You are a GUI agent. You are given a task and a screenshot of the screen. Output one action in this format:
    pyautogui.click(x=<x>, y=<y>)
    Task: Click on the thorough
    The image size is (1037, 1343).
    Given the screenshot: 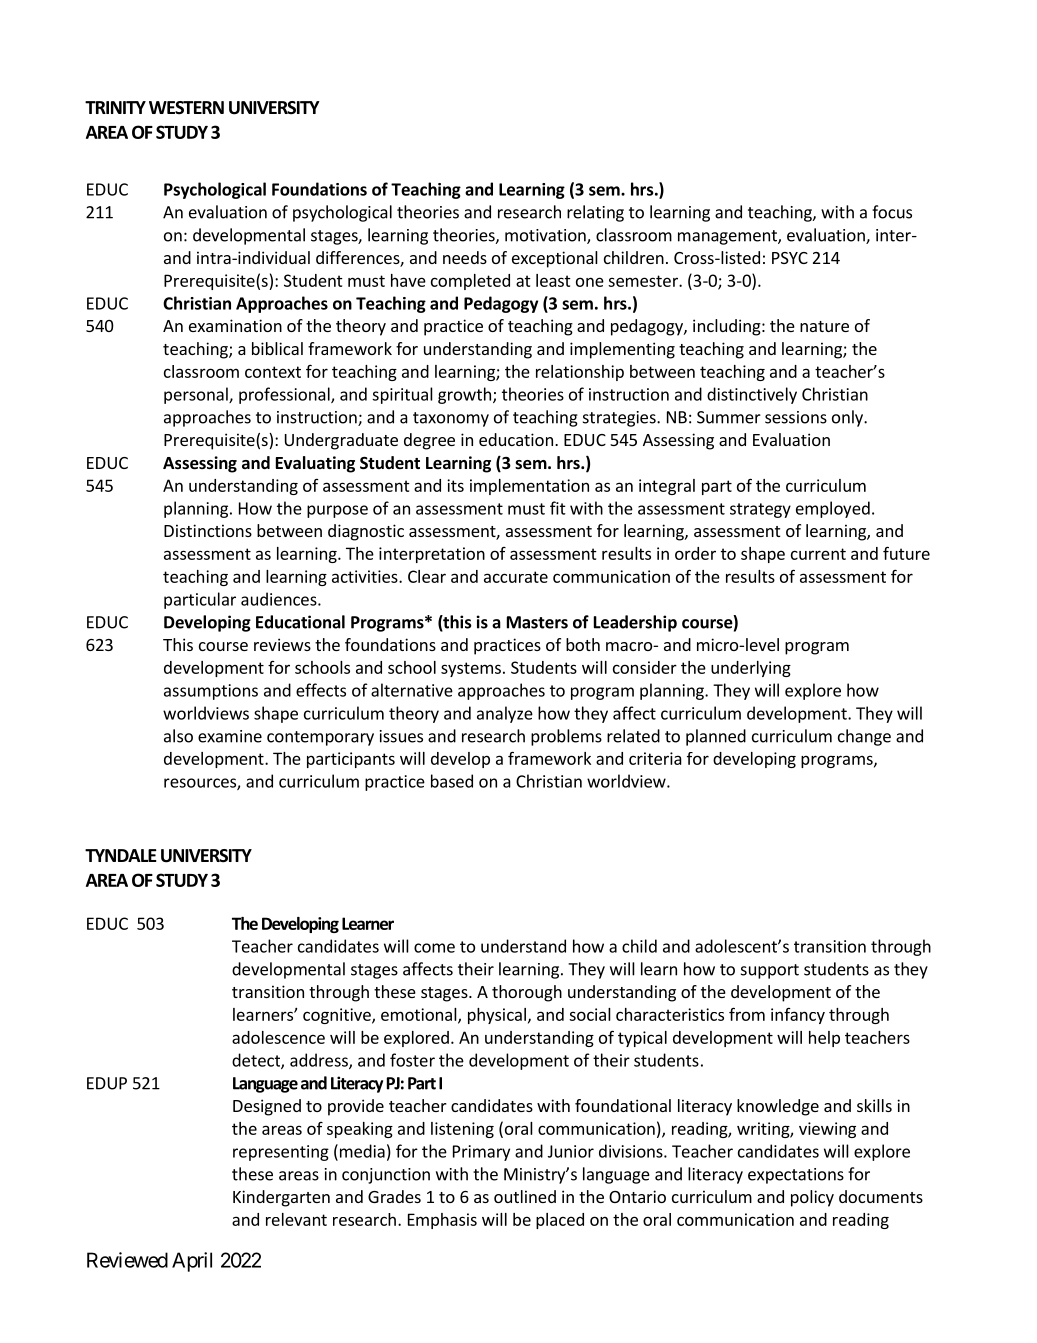 What is the action you would take?
    pyautogui.click(x=527, y=993)
